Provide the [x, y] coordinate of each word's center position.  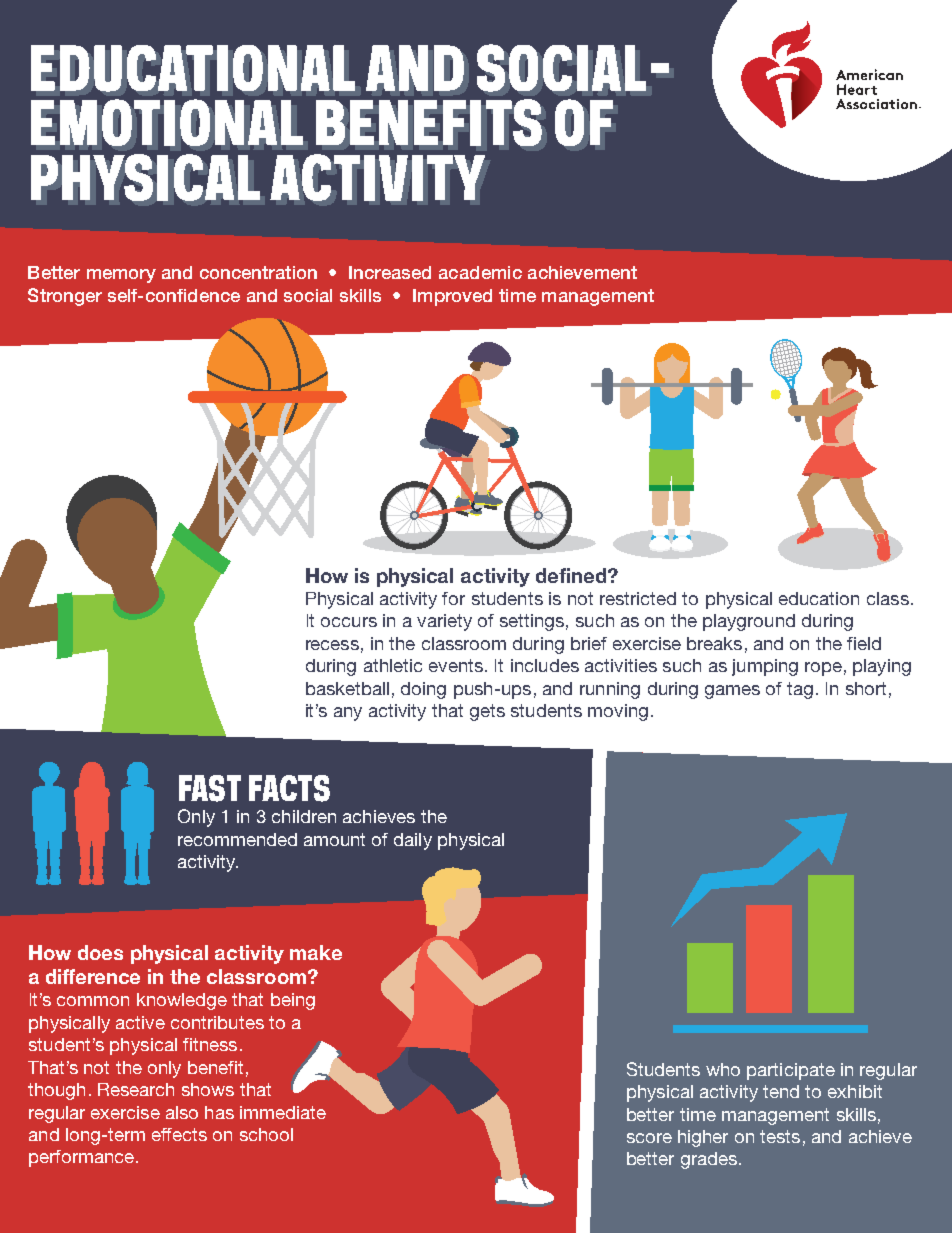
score [649, 1138]
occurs [349, 622]
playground [749, 622]
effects [179, 1134]
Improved [452, 297]
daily [413, 841]
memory [121, 276]
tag [800, 690]
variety [444, 622]
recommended [237, 839]
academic [480, 272]
